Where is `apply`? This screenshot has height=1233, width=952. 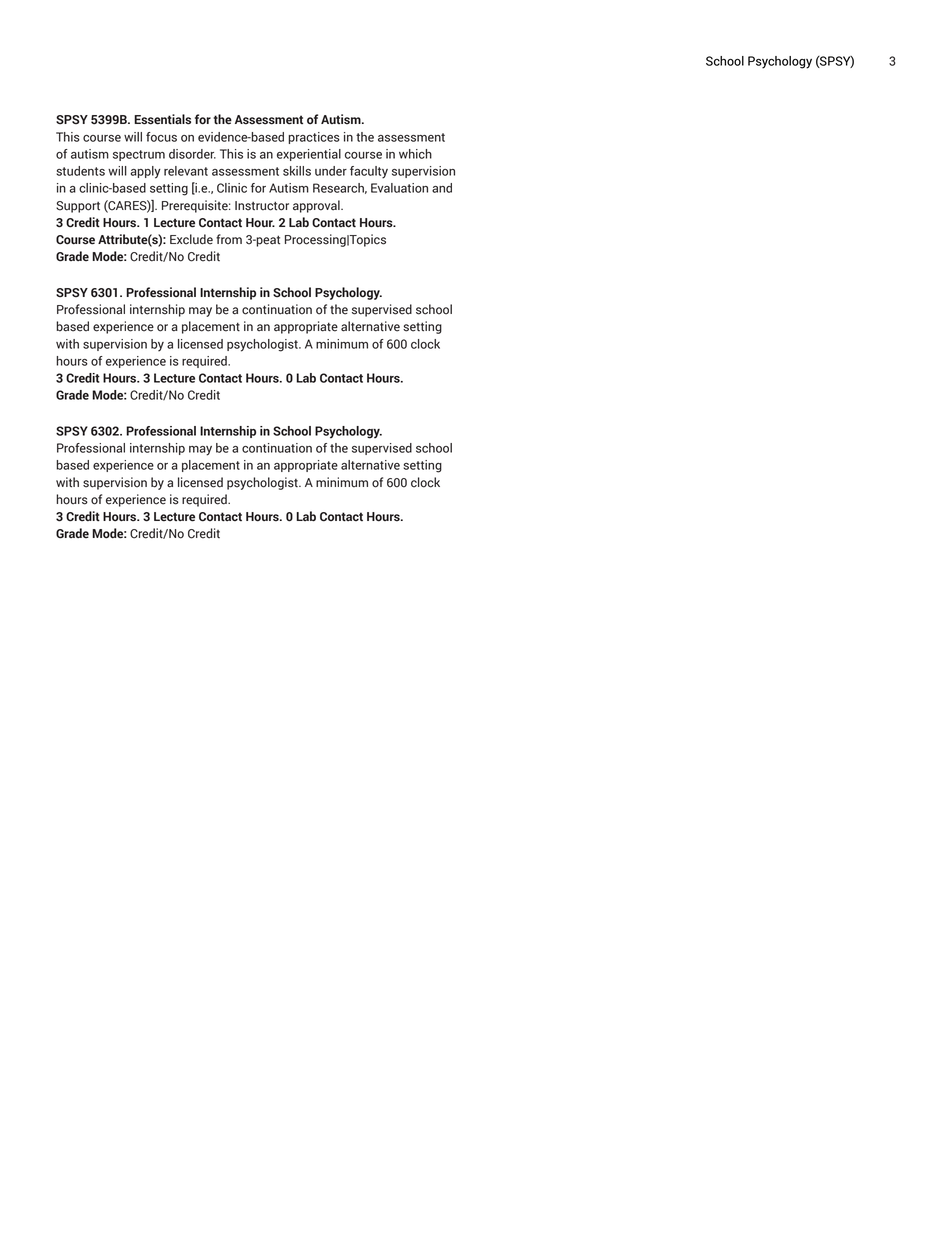 apply is located at coordinates (145, 172).
